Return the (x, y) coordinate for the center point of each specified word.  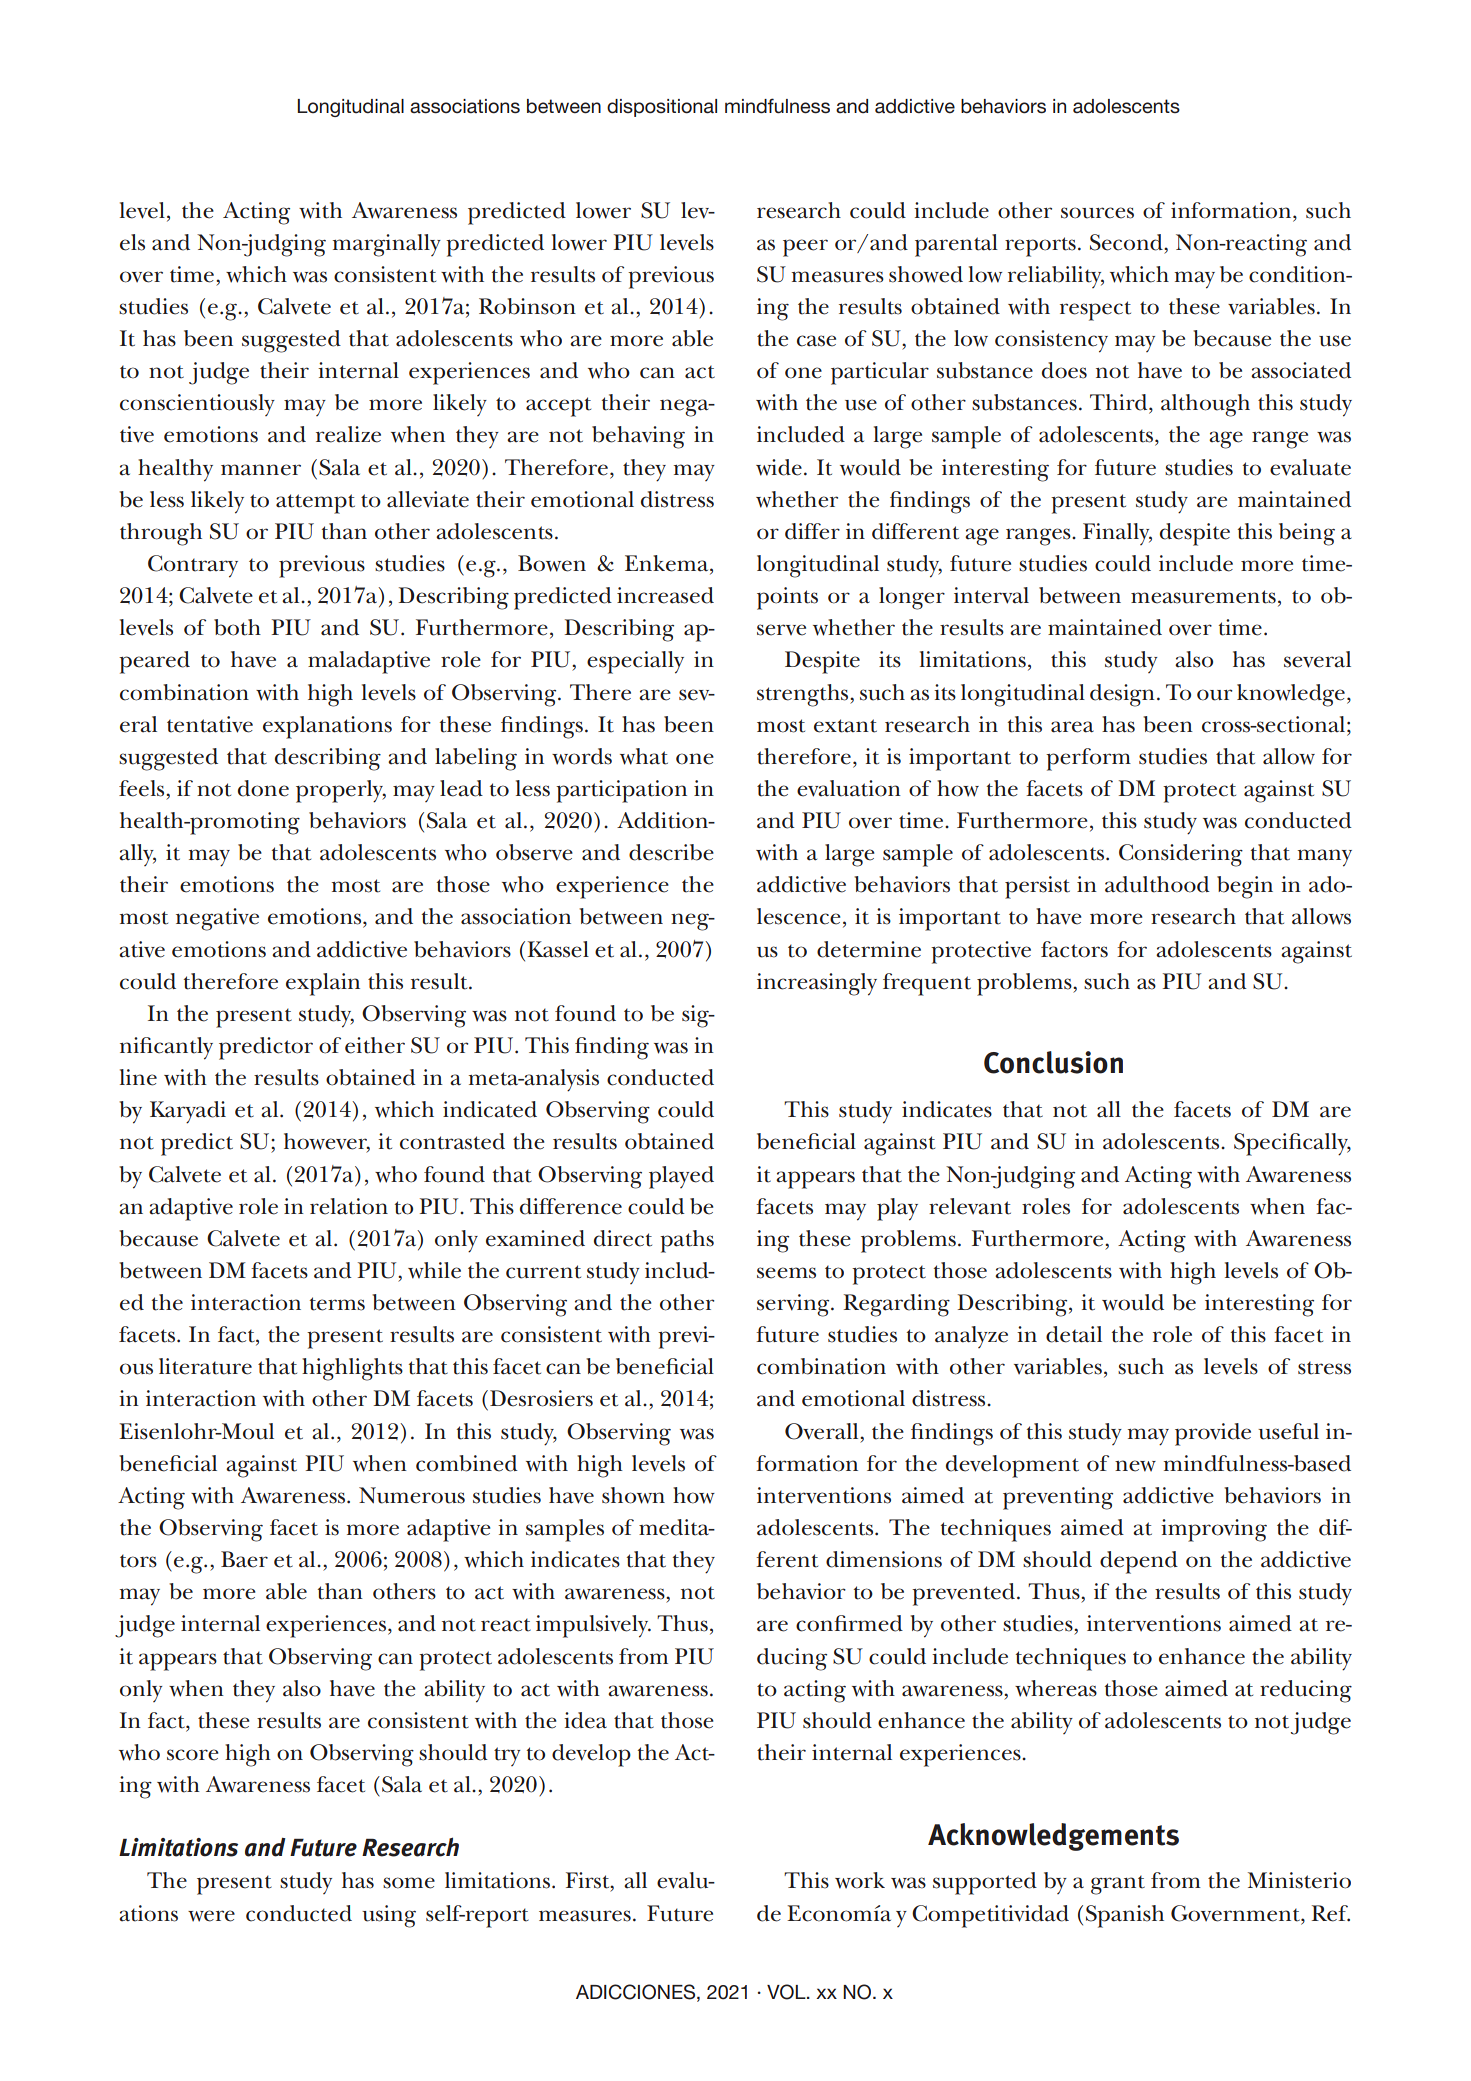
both (237, 627)
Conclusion (1053, 1062)
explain (323, 984)
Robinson (527, 306)
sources (1097, 213)
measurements (1203, 597)
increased (665, 595)
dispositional (662, 108)
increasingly (817, 984)
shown (633, 1495)
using (389, 1916)
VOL (787, 1992)
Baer (244, 1559)
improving (1214, 1530)
